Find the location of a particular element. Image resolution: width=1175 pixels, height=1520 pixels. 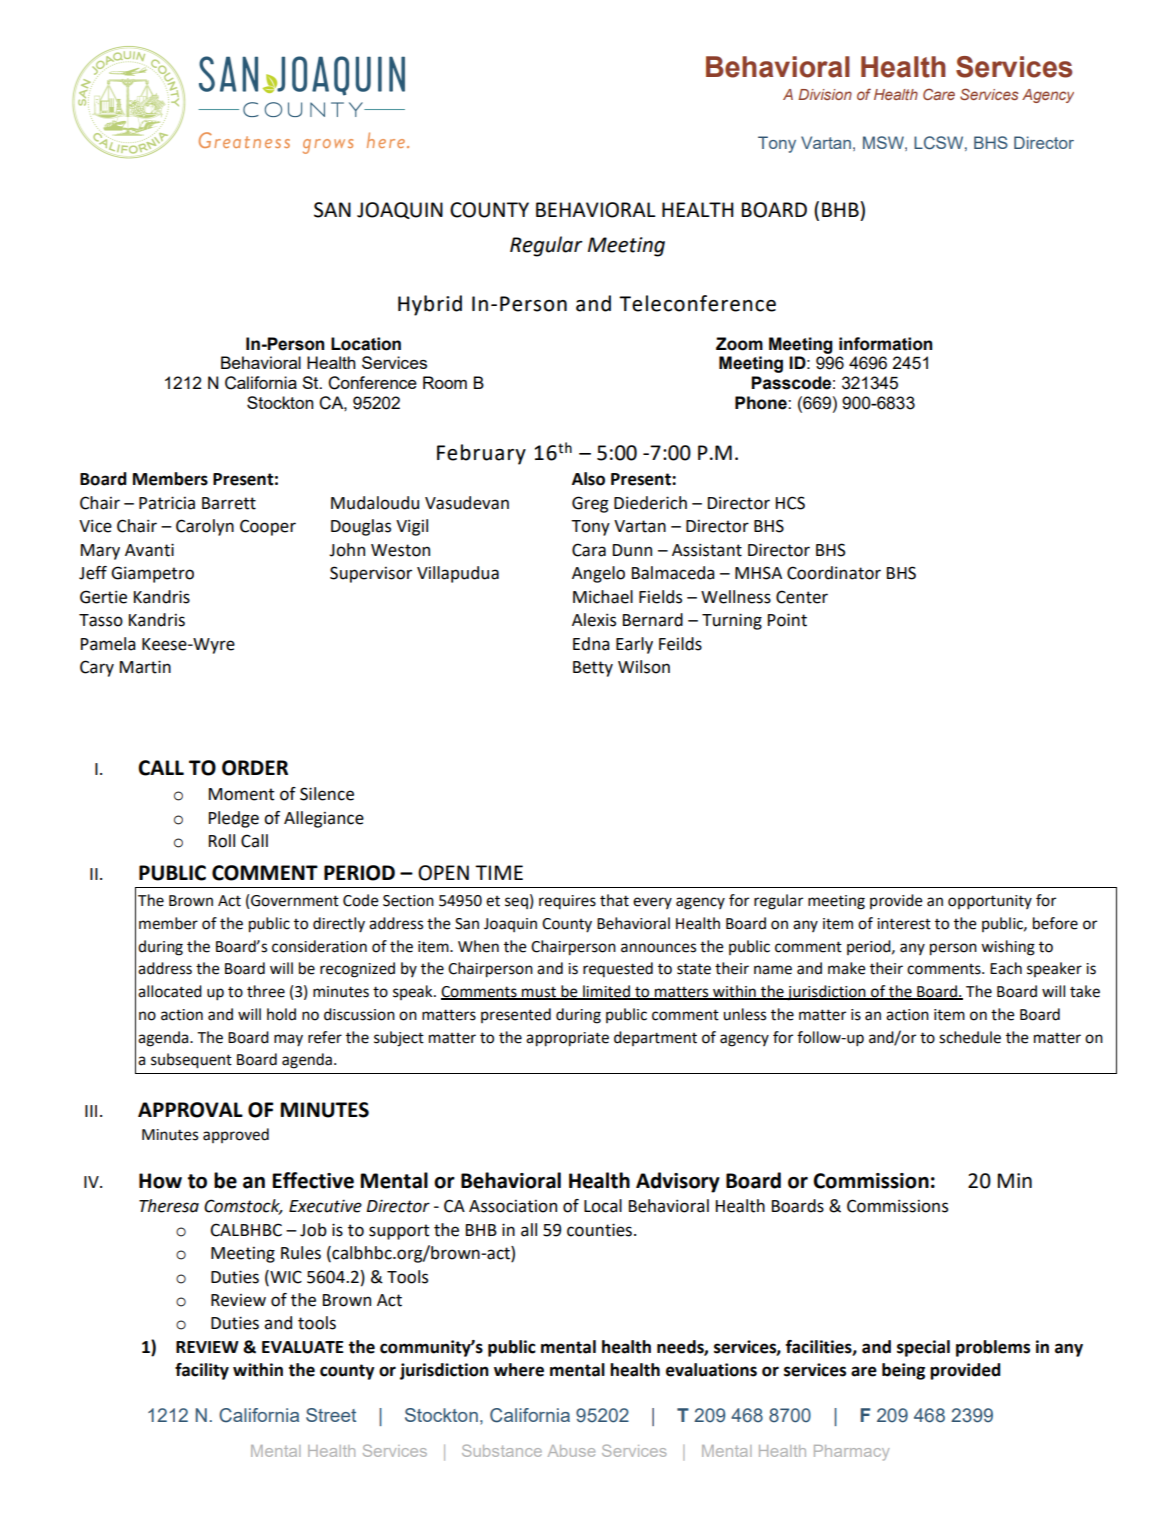

Care is located at coordinates (939, 94).
